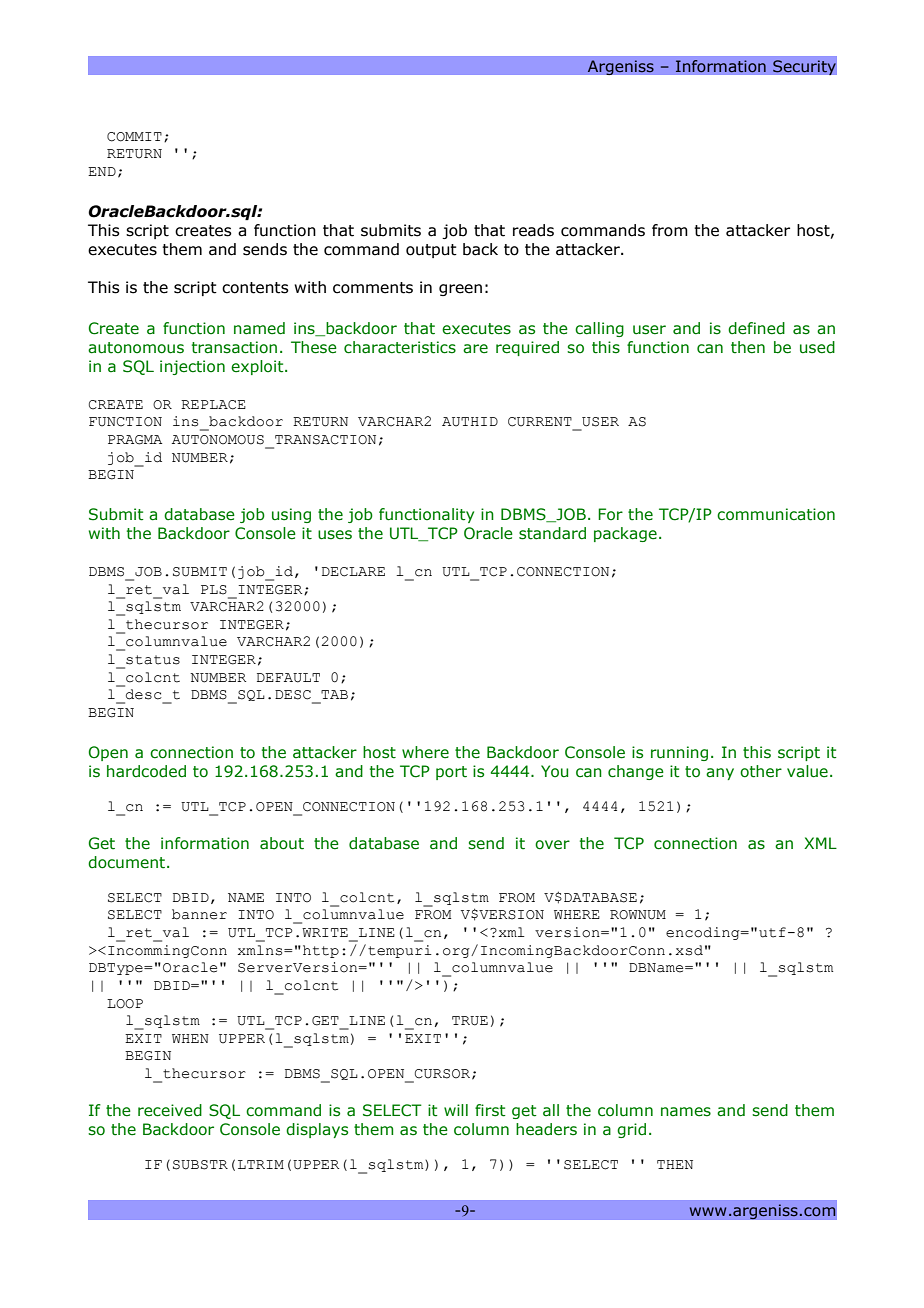  I want to click on communication, so click(776, 514).
